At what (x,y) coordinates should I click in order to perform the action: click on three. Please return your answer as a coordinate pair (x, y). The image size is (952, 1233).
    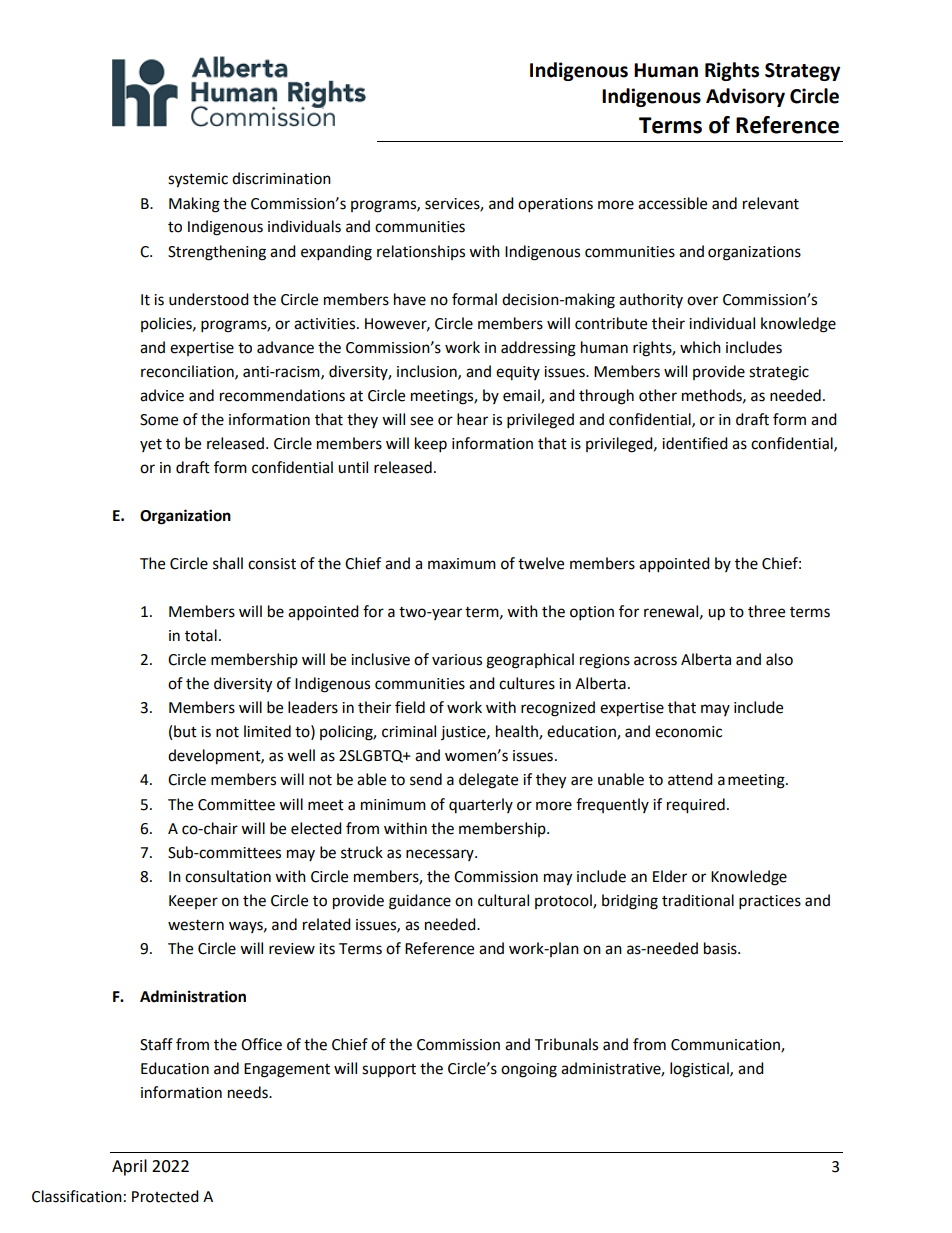
    Looking at the image, I should click on (766, 611).
